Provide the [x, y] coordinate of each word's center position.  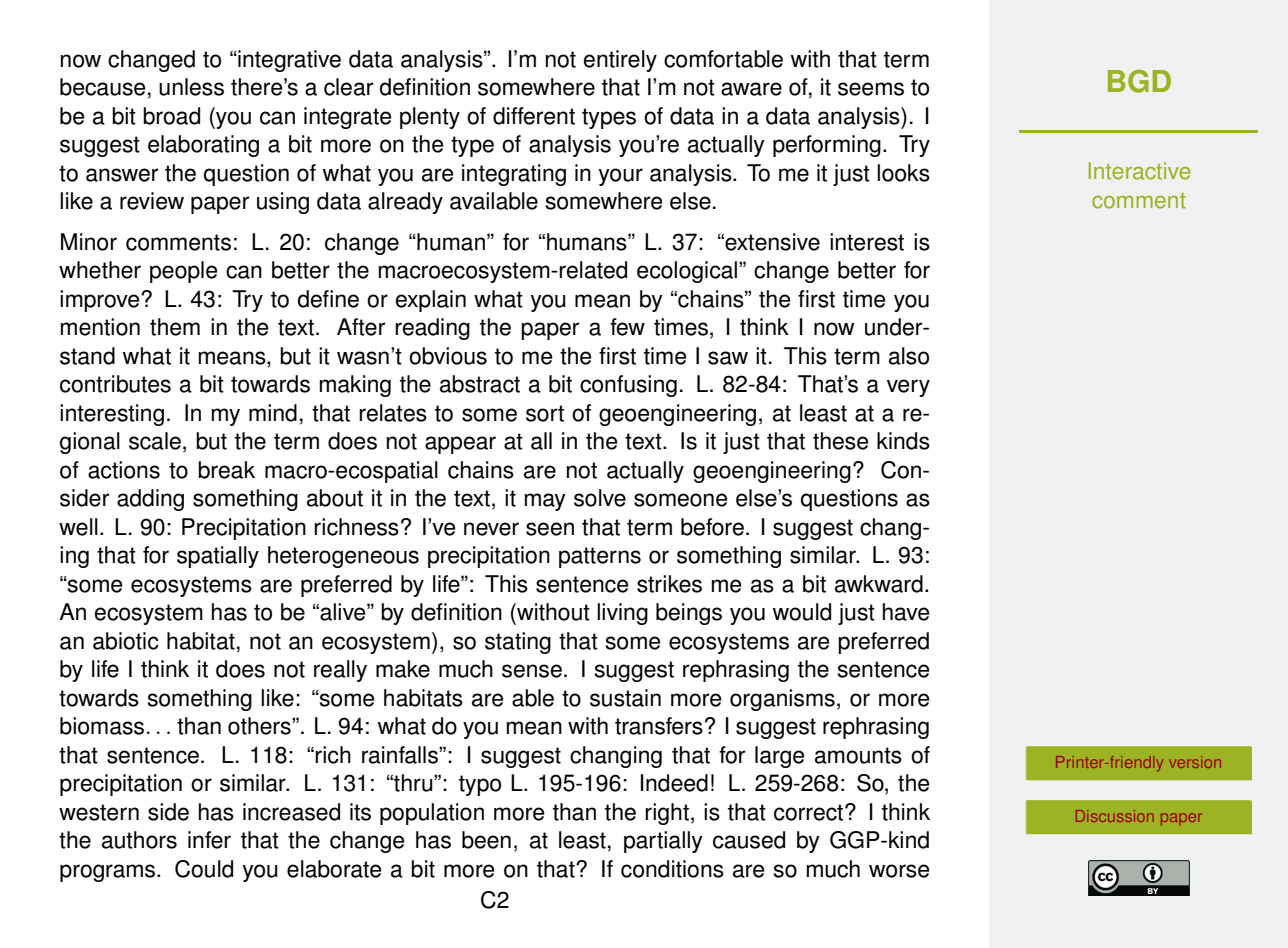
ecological [688, 272]
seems [871, 89]
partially [663, 842]
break [226, 470]
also [909, 356]
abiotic [126, 641]
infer [209, 840]
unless [191, 87]
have [906, 612]
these [840, 441]
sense [532, 671]
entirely [620, 61]
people [183, 272]
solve [600, 498]
